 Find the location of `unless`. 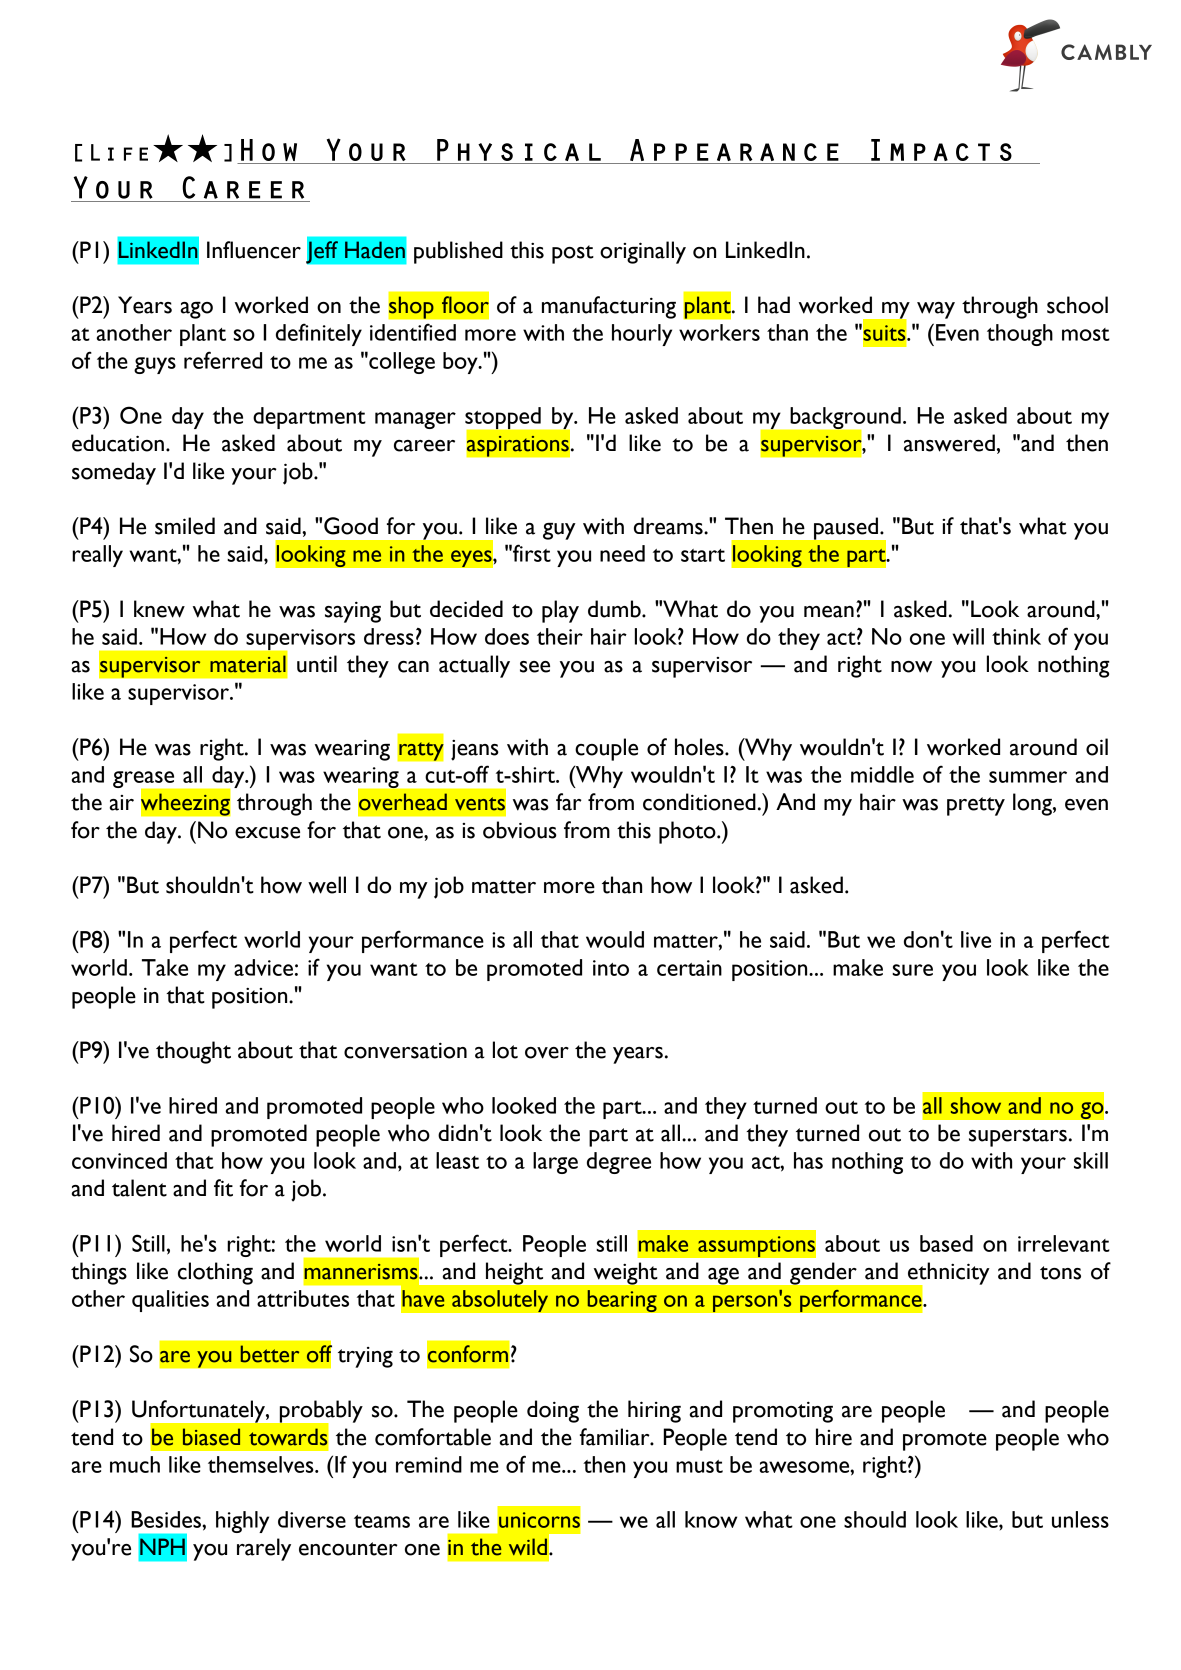

unless is located at coordinates (1080, 1519).
